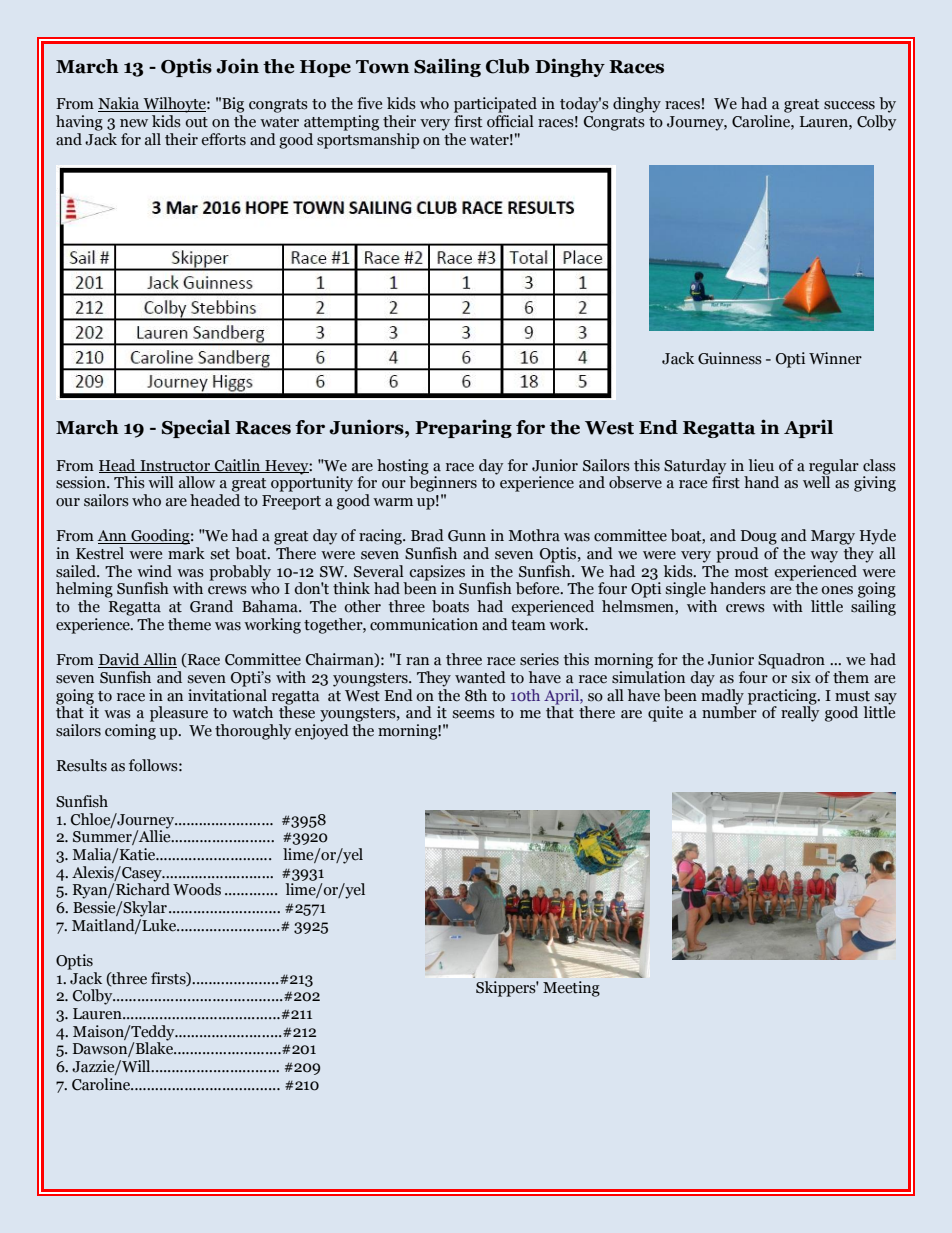 The image size is (952, 1233). I want to click on success, so click(849, 105).
